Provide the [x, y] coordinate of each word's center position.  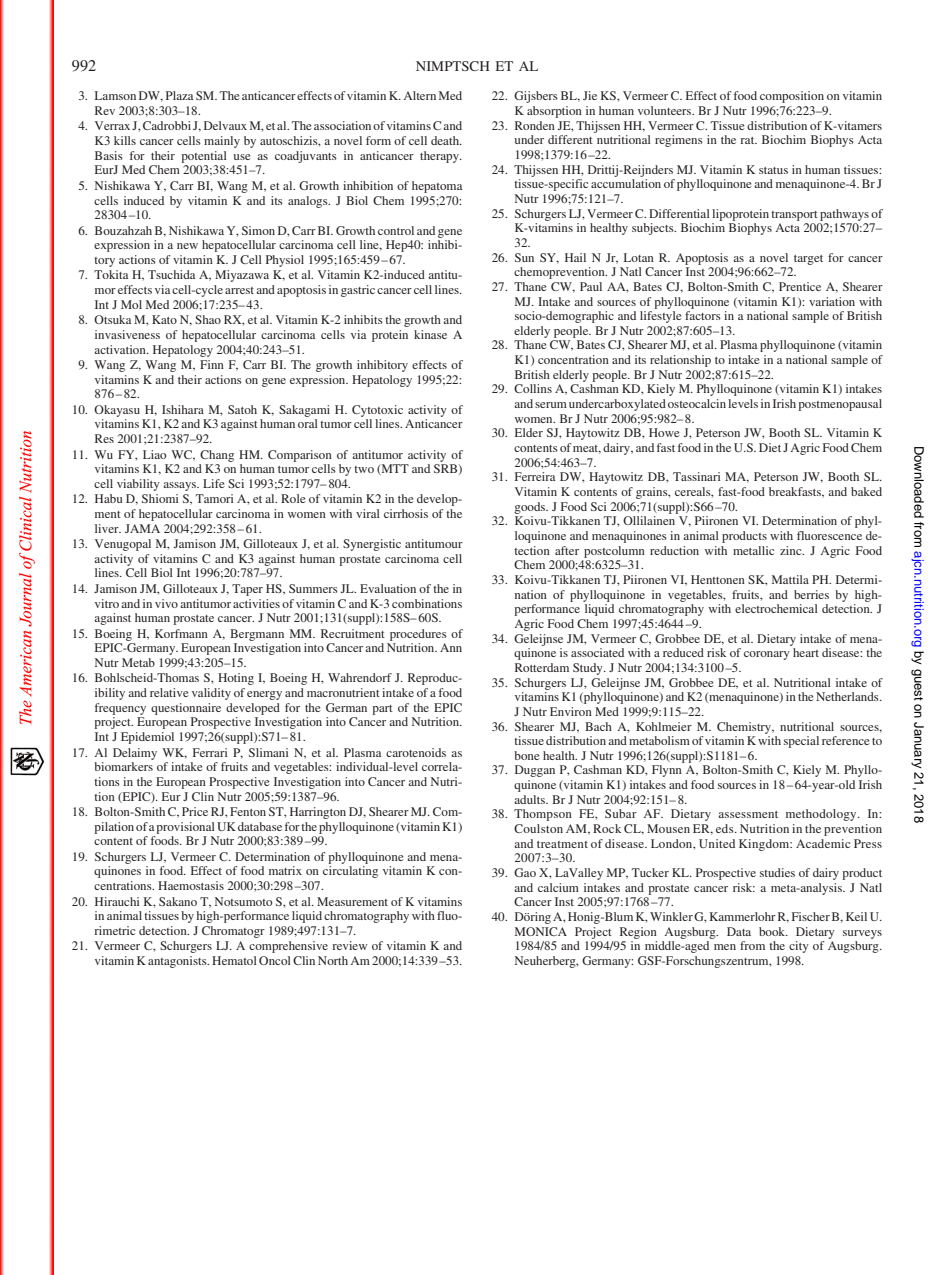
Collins [533, 388]
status [773, 170]
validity [211, 694]
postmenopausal [840, 405]
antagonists [178, 962]
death [446, 140]
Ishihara [183, 409]
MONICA [541, 931]
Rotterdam [542, 667]
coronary [767, 655]
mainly [222, 142]
